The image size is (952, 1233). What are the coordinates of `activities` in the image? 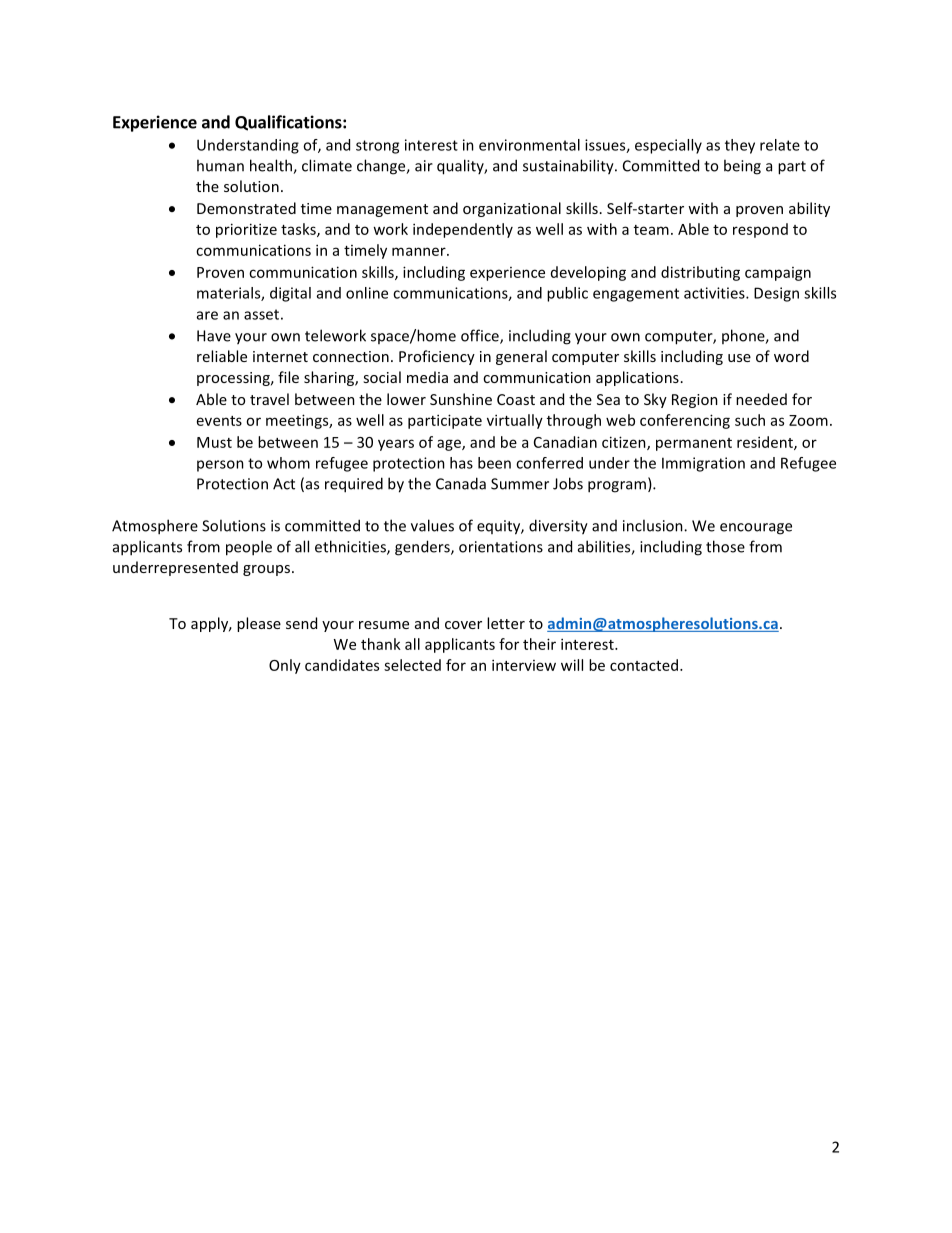 It's located at (715, 293).
